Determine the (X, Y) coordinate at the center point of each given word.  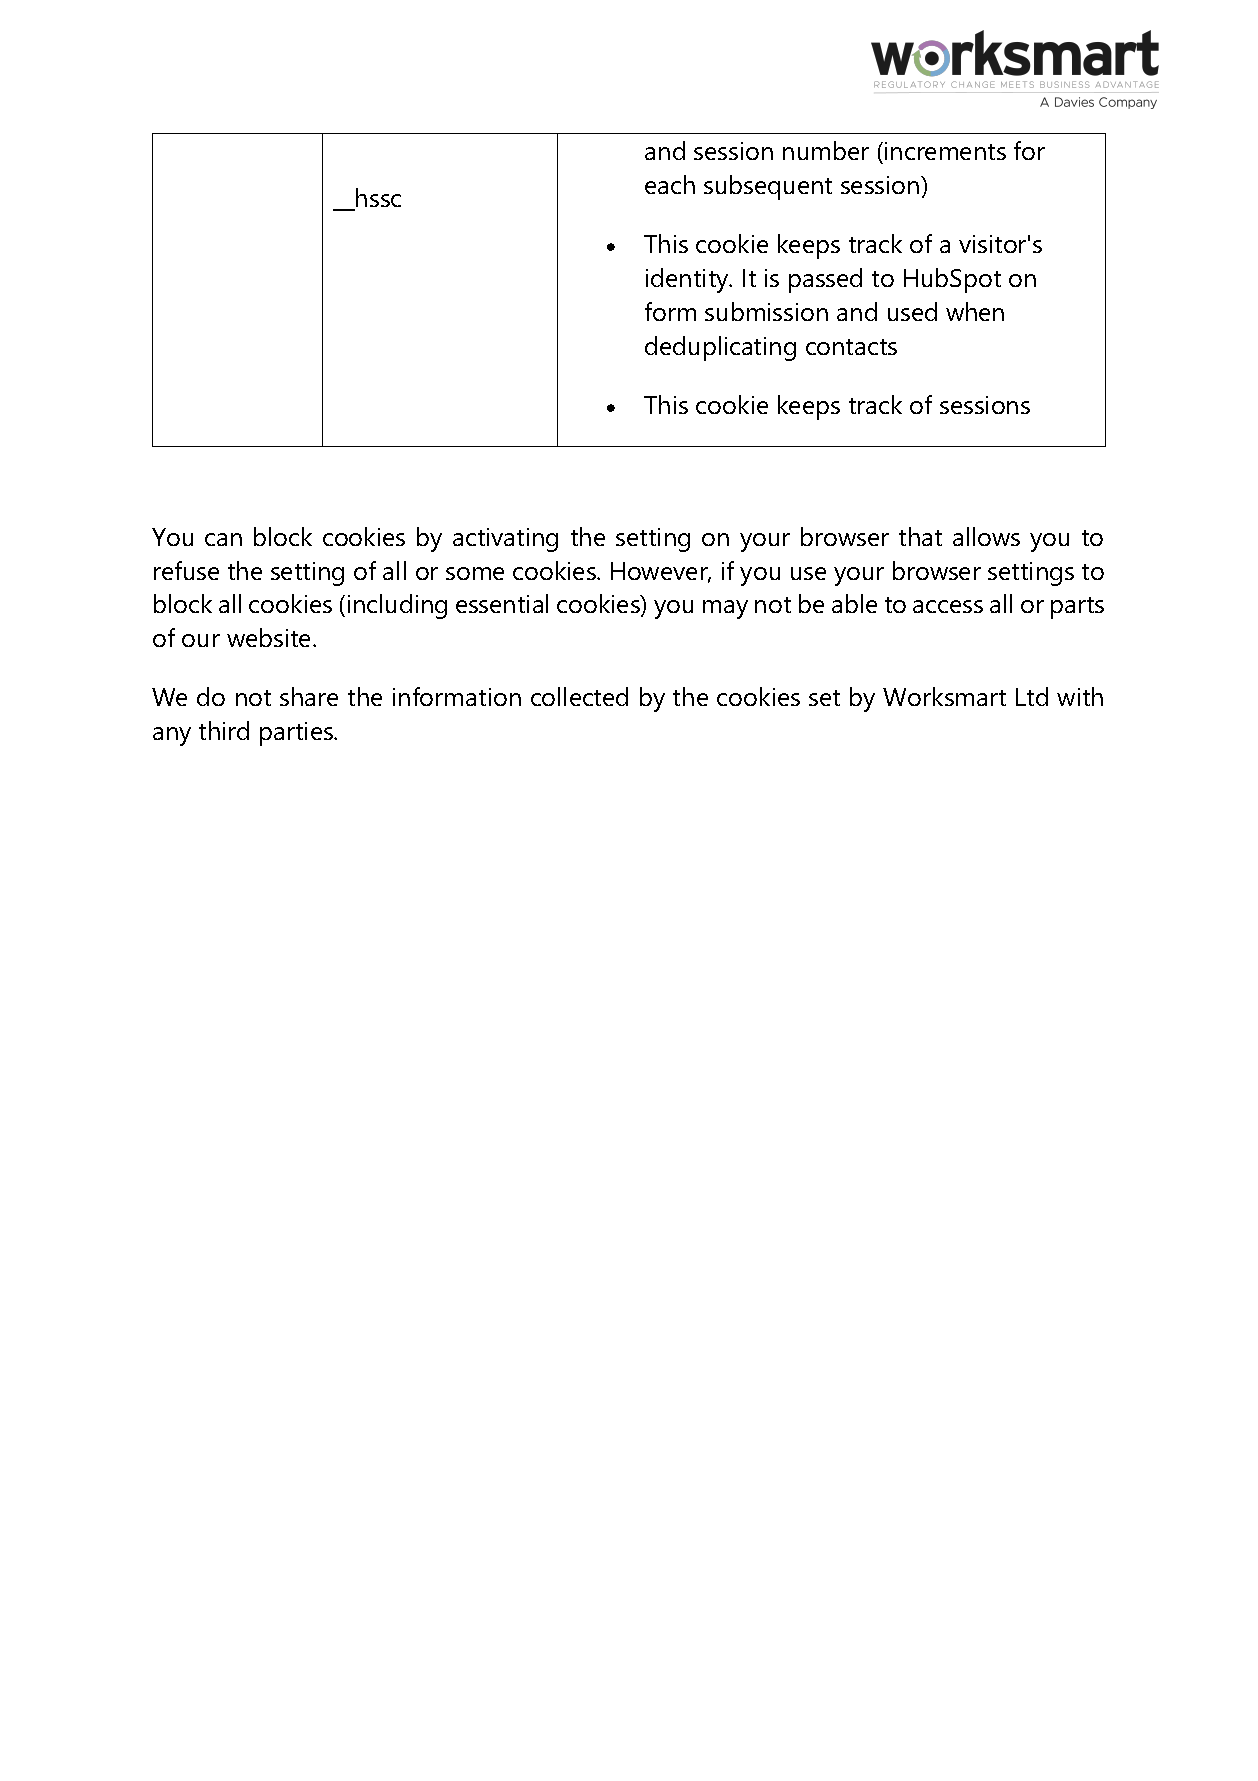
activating (505, 540)
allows (986, 536)
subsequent (768, 187)
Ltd (1032, 696)
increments (945, 151)
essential (502, 603)
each (670, 184)
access (948, 606)
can (223, 539)
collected (579, 696)
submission (766, 311)
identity (688, 280)
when (975, 311)
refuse (186, 570)
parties (297, 734)
